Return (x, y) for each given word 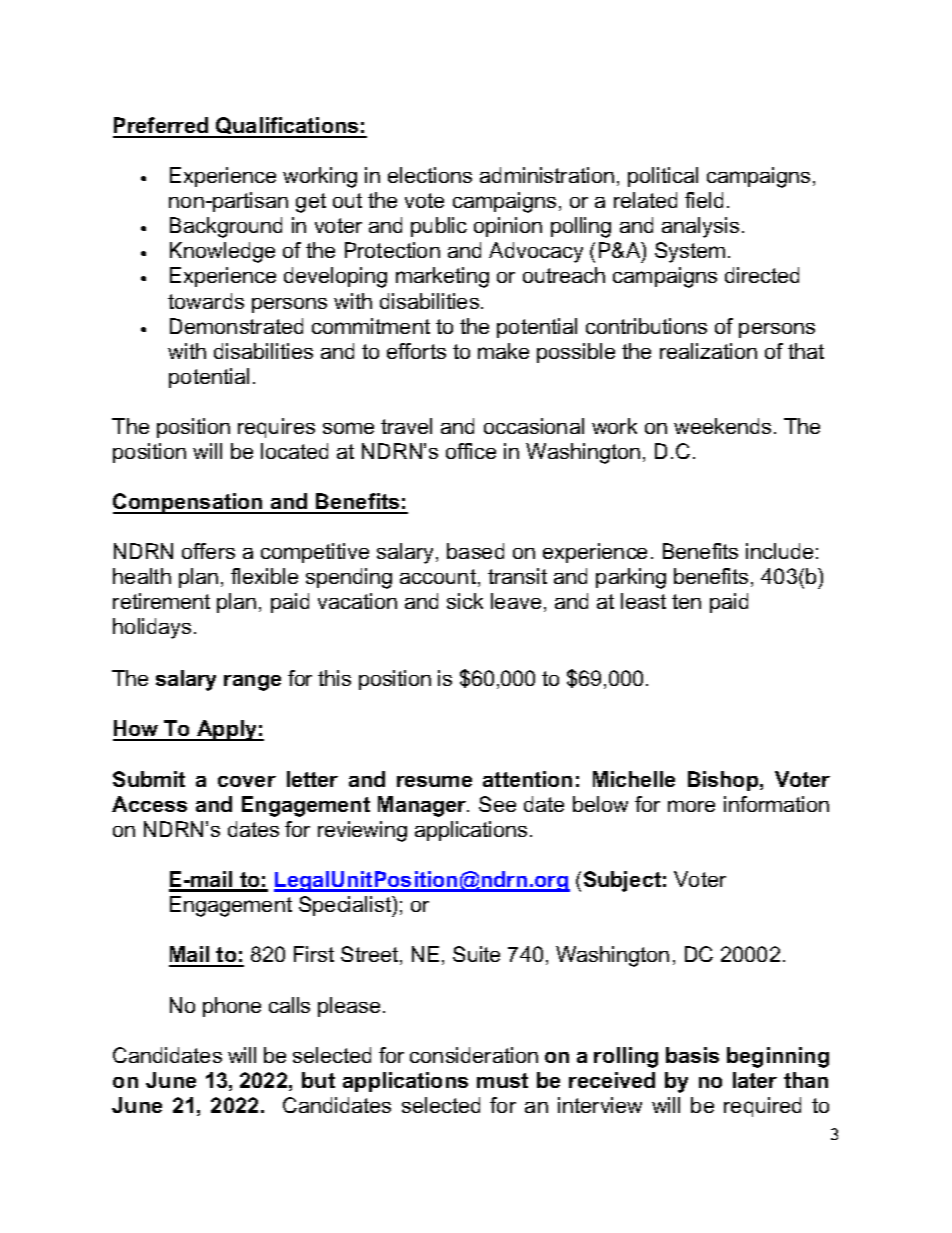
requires (276, 428)
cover (247, 781)
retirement (161, 601)
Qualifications (287, 127)
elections (430, 175)
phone (232, 1007)
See (497, 804)
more (691, 806)
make (503, 351)
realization (708, 351)
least (643, 601)
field (704, 200)
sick (465, 601)
